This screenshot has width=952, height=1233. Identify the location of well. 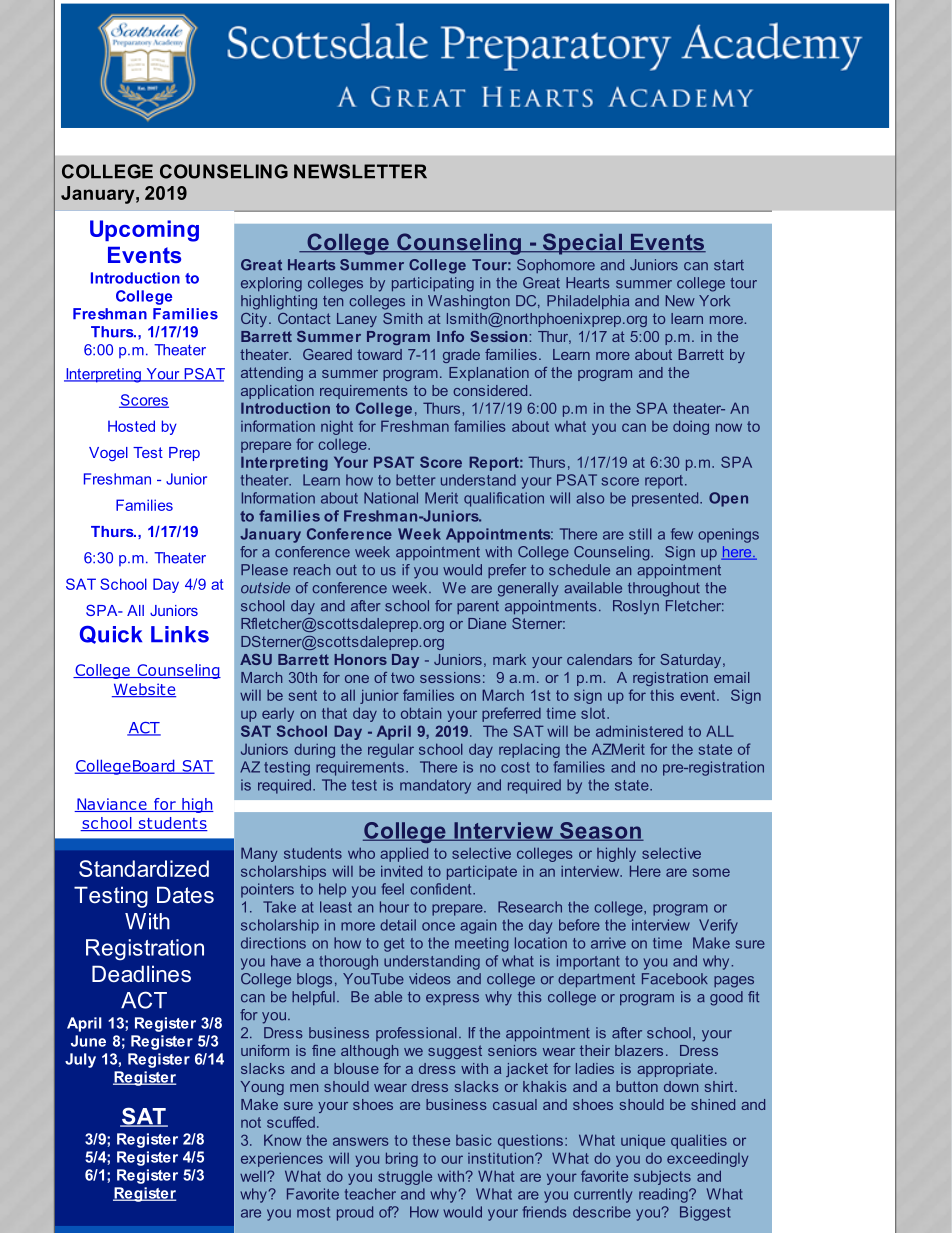
(254, 1176).
